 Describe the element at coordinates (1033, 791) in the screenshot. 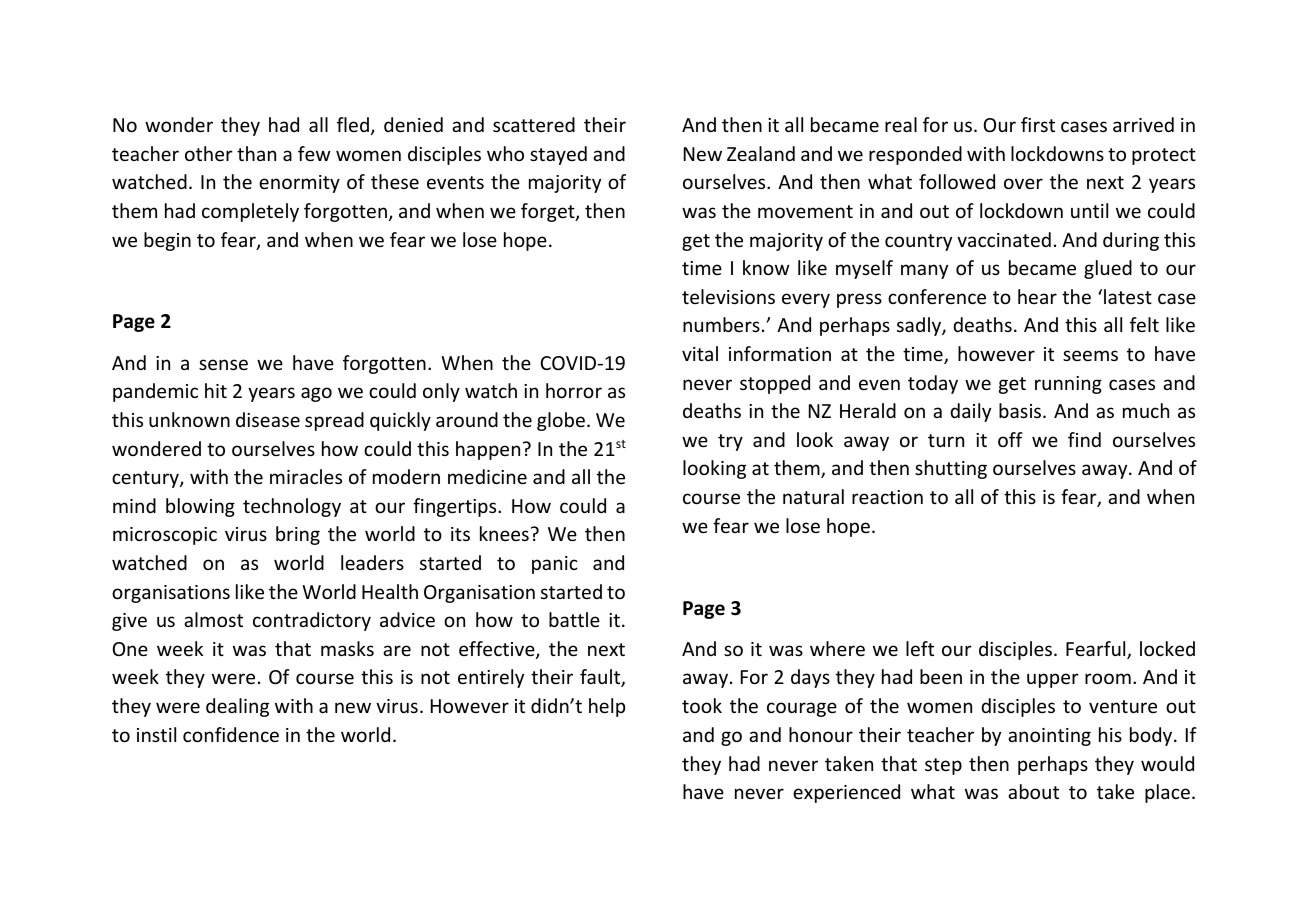

I see `about` at that location.
